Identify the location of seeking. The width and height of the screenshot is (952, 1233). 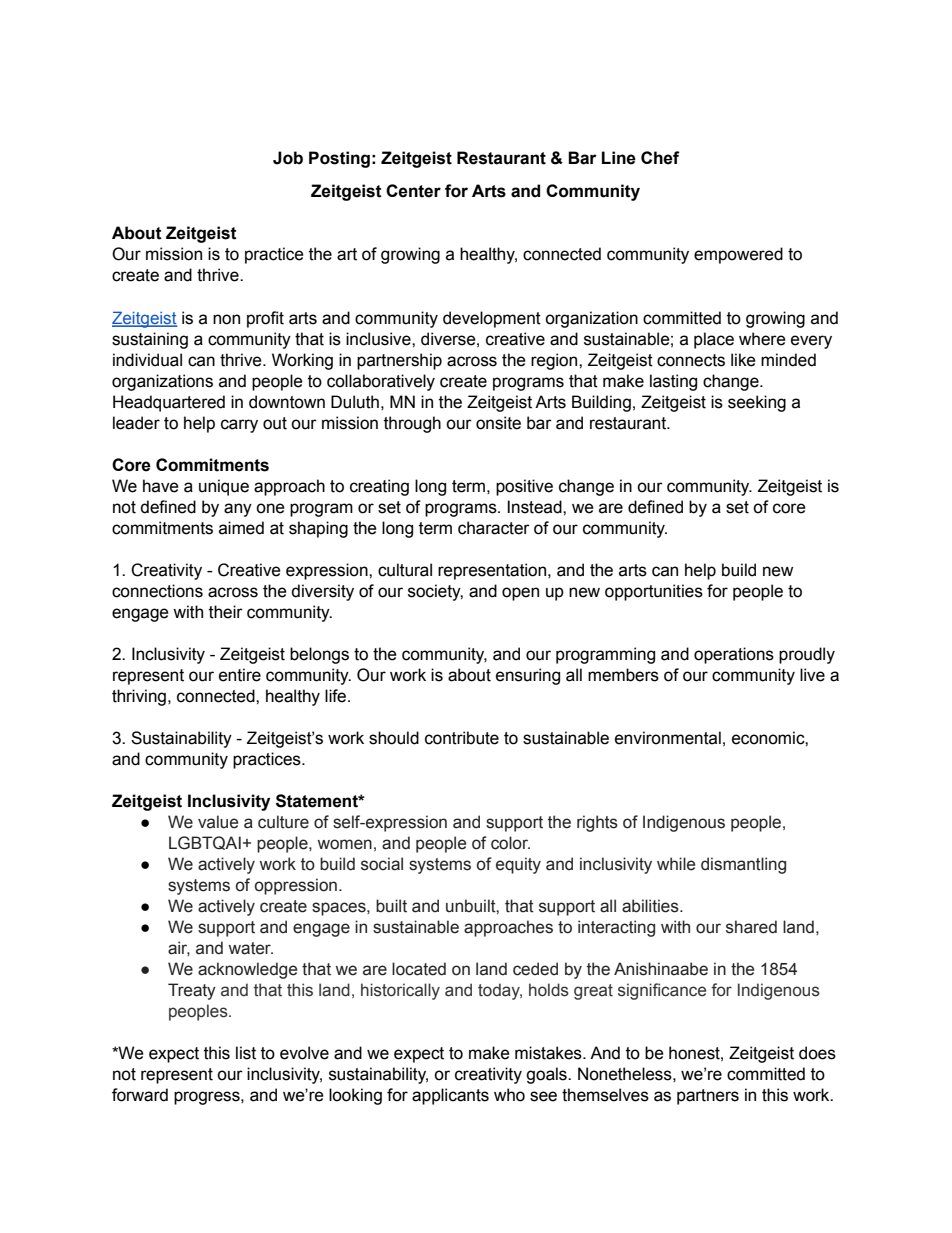
(757, 403).
